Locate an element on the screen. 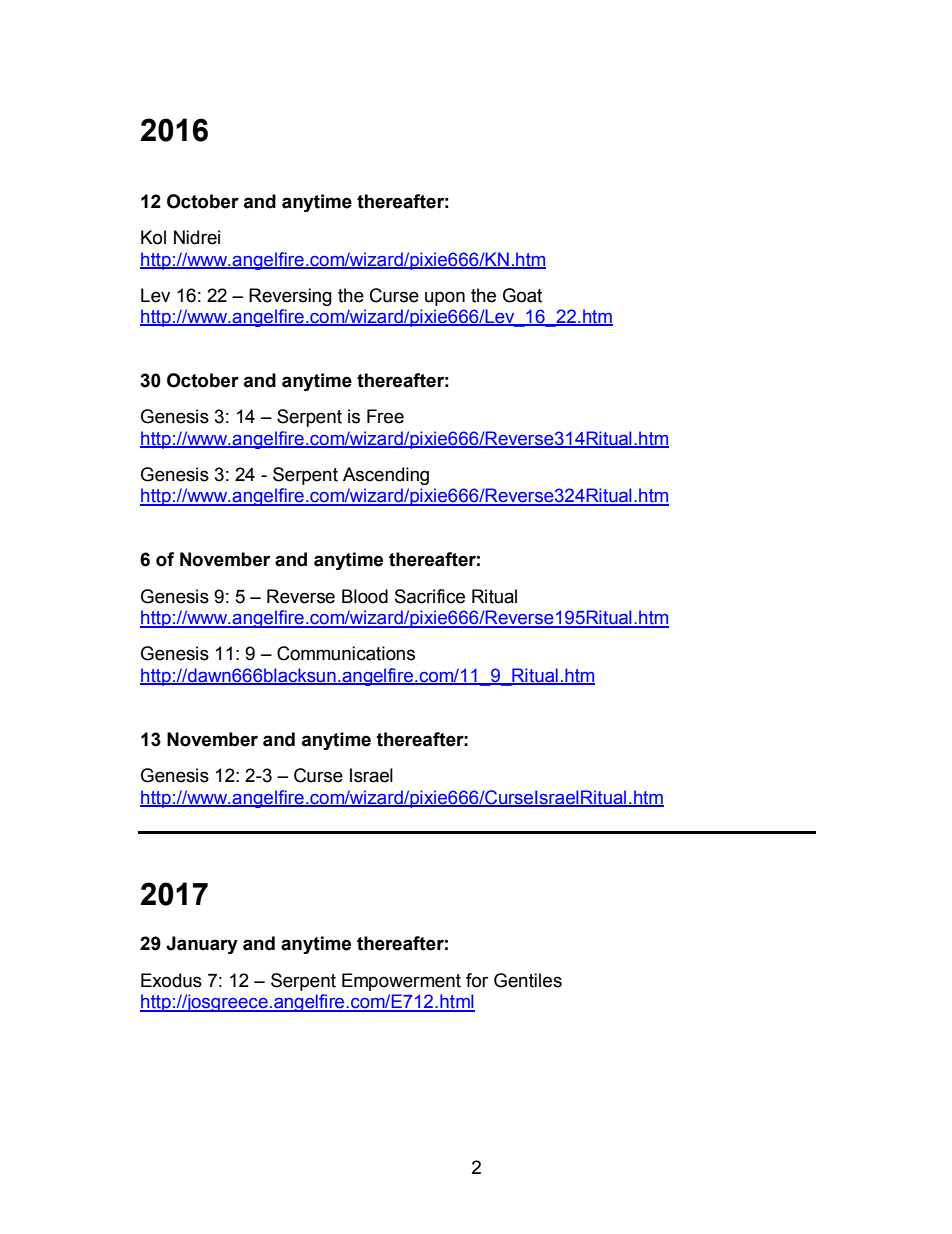 This screenshot has width=952, height=1234. Empowerment is located at coordinates (401, 982).
